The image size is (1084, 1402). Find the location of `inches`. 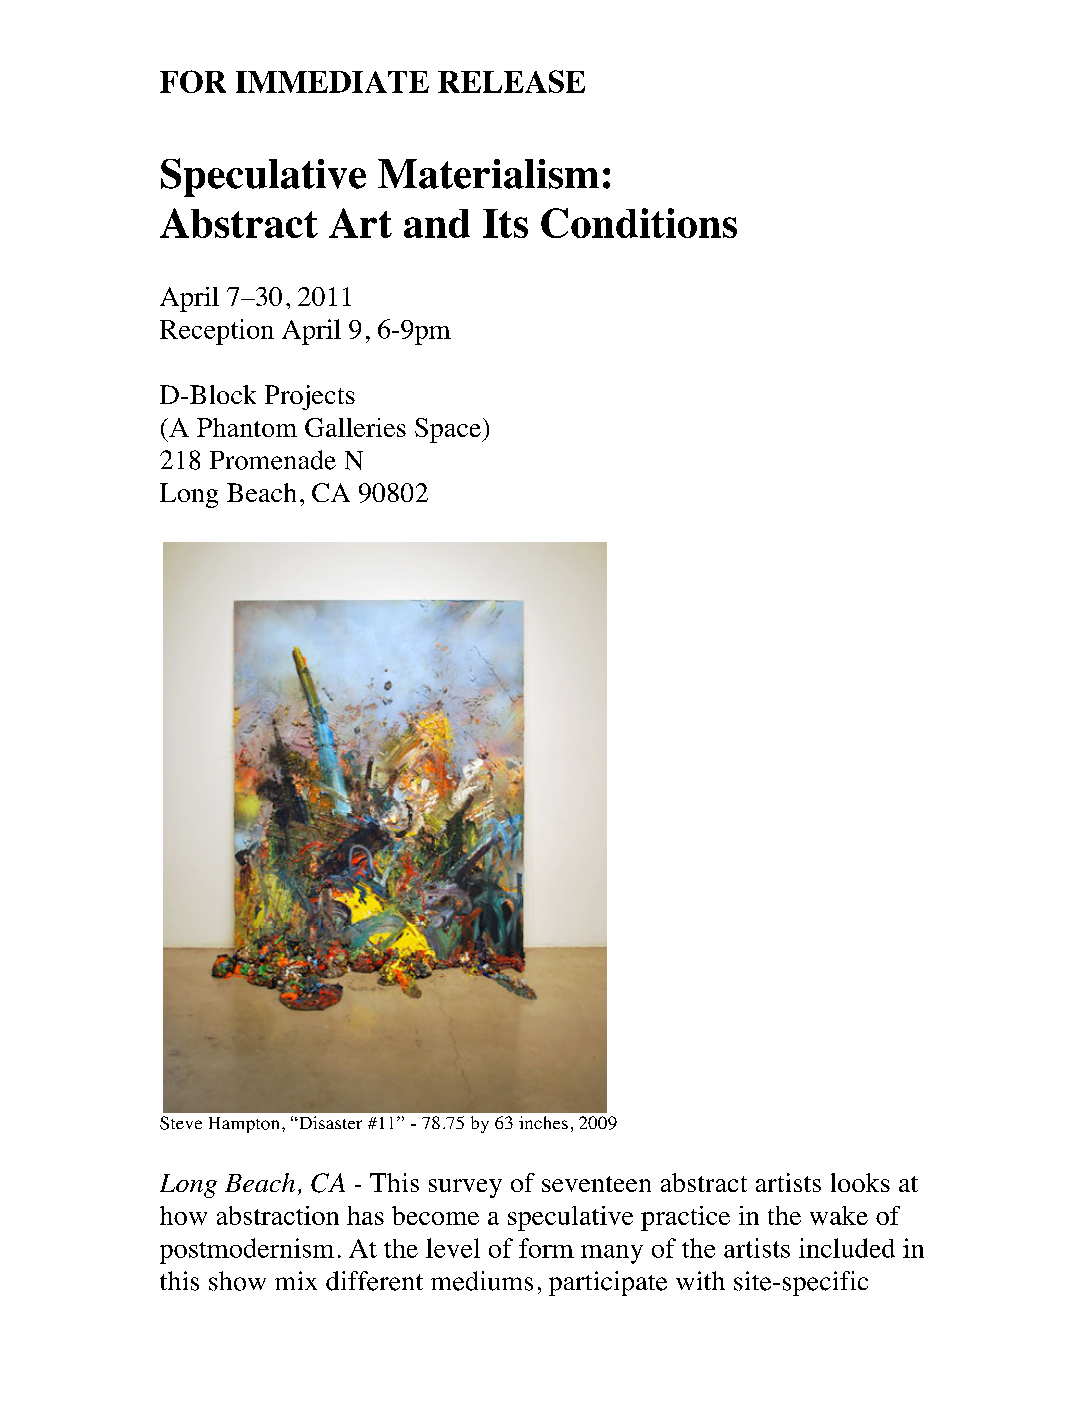

inches is located at coordinates (543, 1122).
